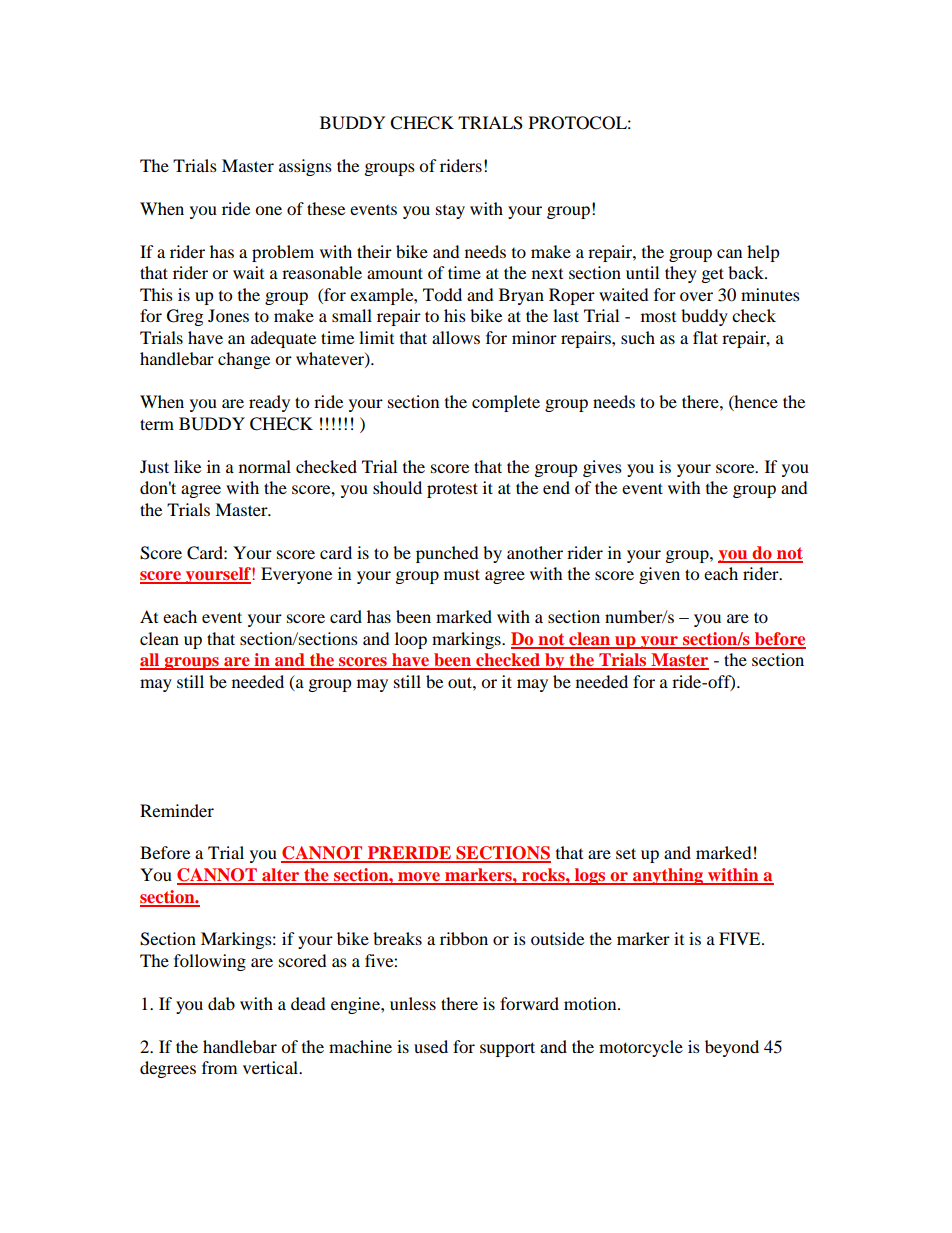  Describe the element at coordinates (177, 810) in the screenshot. I see `Reminder` at that location.
